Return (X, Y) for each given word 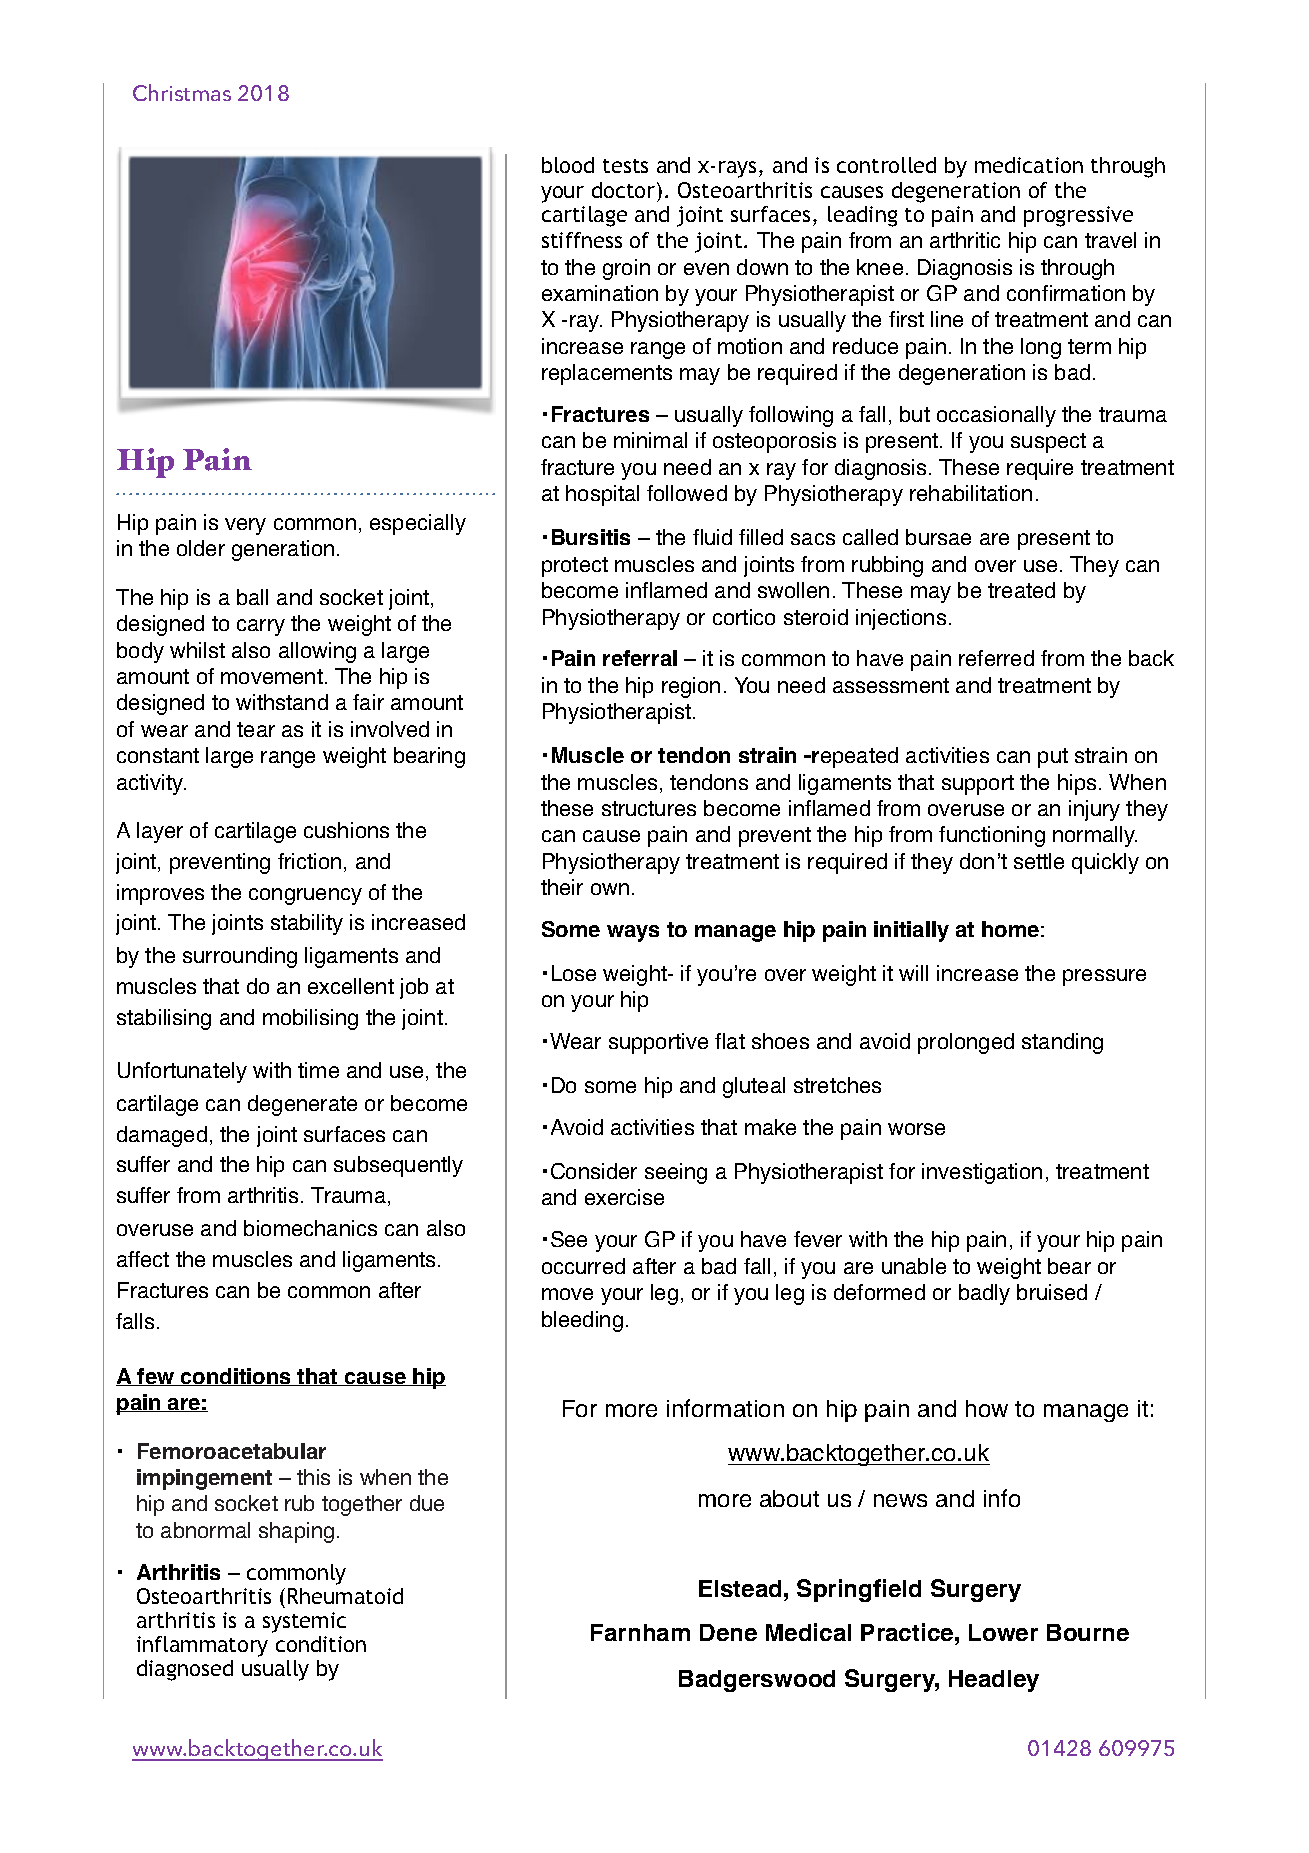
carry (261, 627)
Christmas (182, 92)
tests (625, 166)
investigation (982, 1173)
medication (1029, 165)
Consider (594, 1171)
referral (640, 658)
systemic (304, 1622)
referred (996, 658)
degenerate (302, 1105)
